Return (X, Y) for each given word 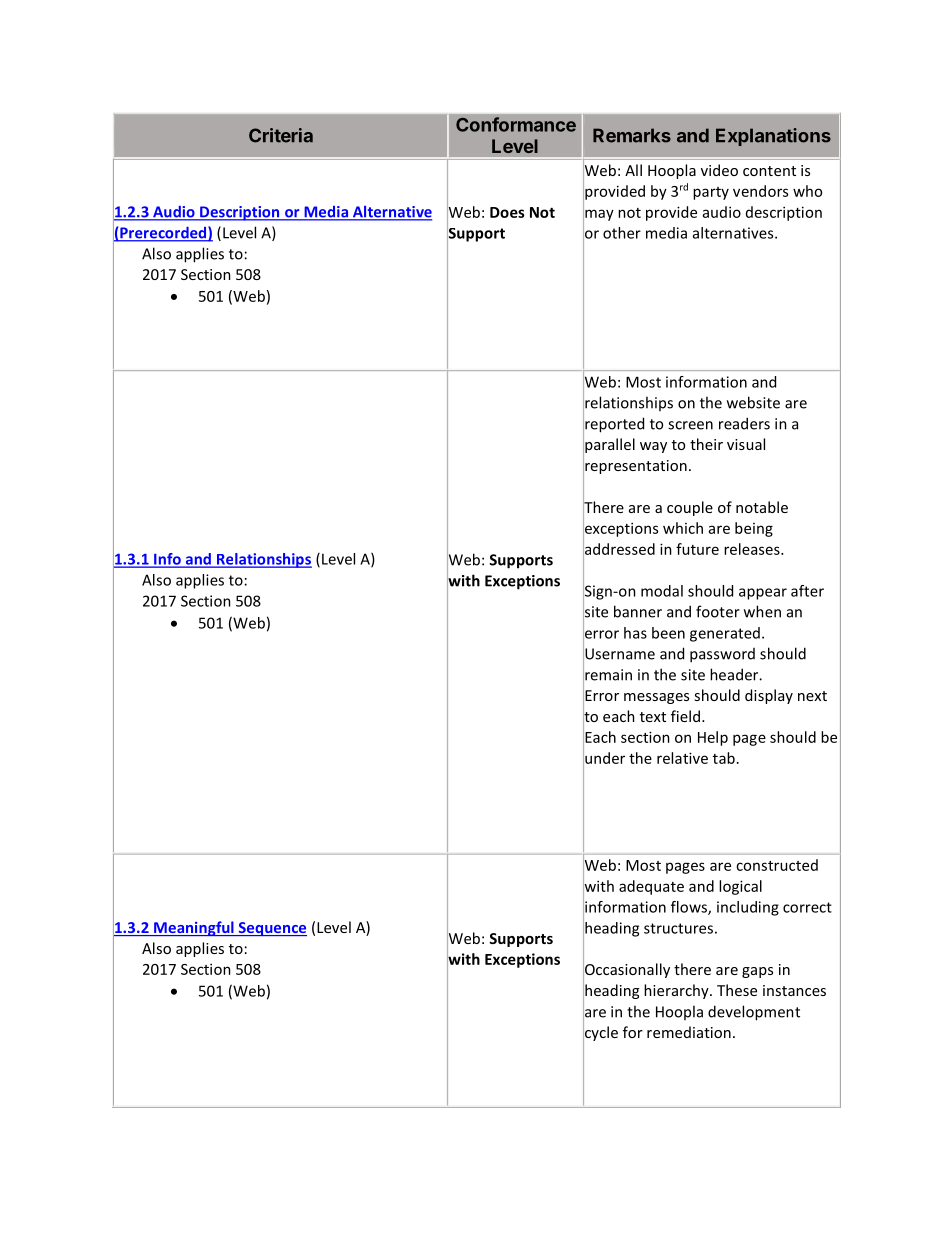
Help (713, 738)
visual (746, 444)
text (653, 717)
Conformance (516, 124)
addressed (619, 549)
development (754, 1013)
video (719, 170)
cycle (600, 1034)
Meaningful (194, 928)
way (653, 447)
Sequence (271, 929)
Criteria (281, 135)
